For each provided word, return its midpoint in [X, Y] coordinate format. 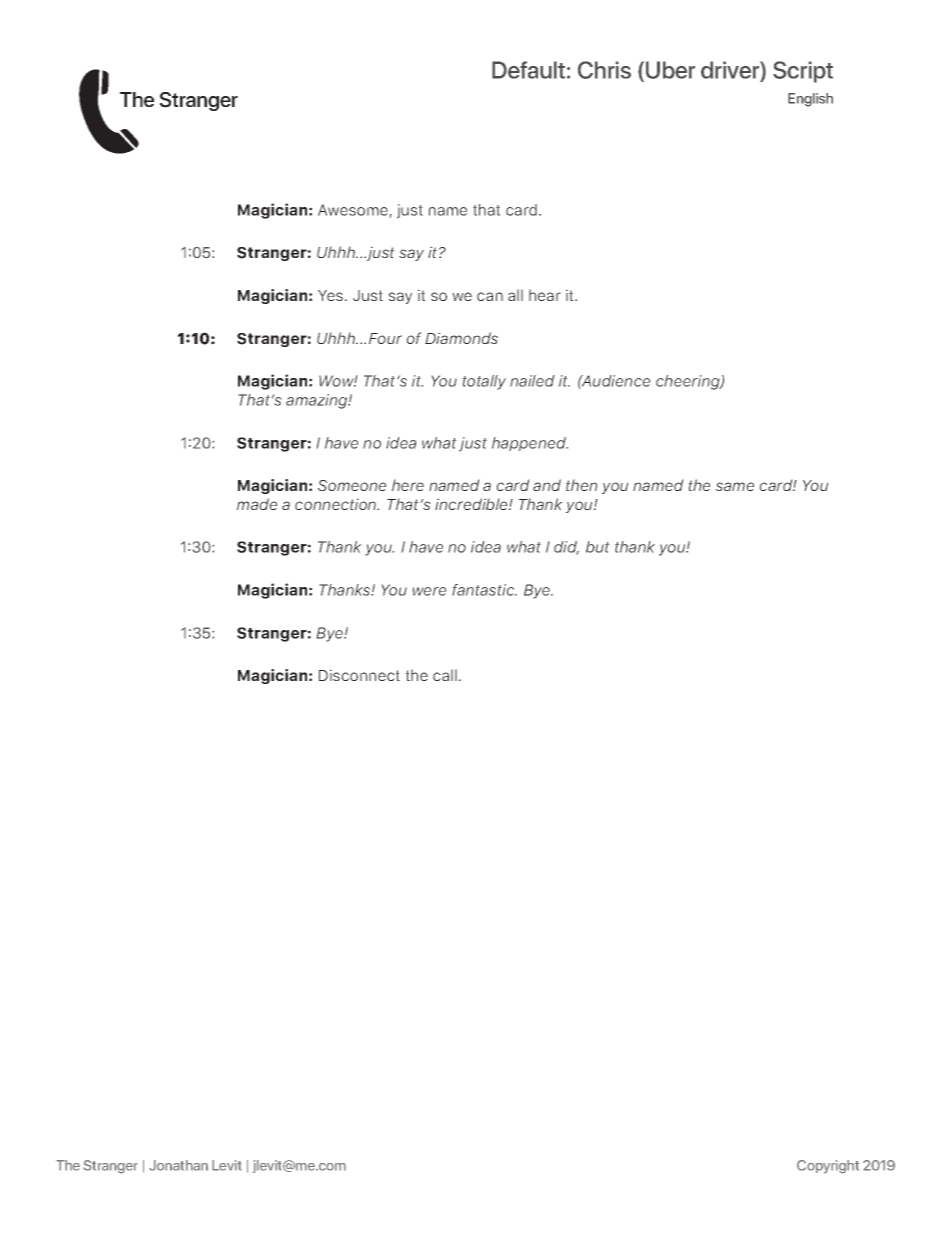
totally [484, 382]
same [735, 486]
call [445, 675]
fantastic [484, 590]
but [598, 547]
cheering [689, 382]
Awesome [354, 211]
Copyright [828, 1167]
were [429, 591]
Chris [604, 70]
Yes [330, 295]
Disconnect [359, 675]
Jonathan [178, 1165]
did [566, 548]
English [810, 100]
